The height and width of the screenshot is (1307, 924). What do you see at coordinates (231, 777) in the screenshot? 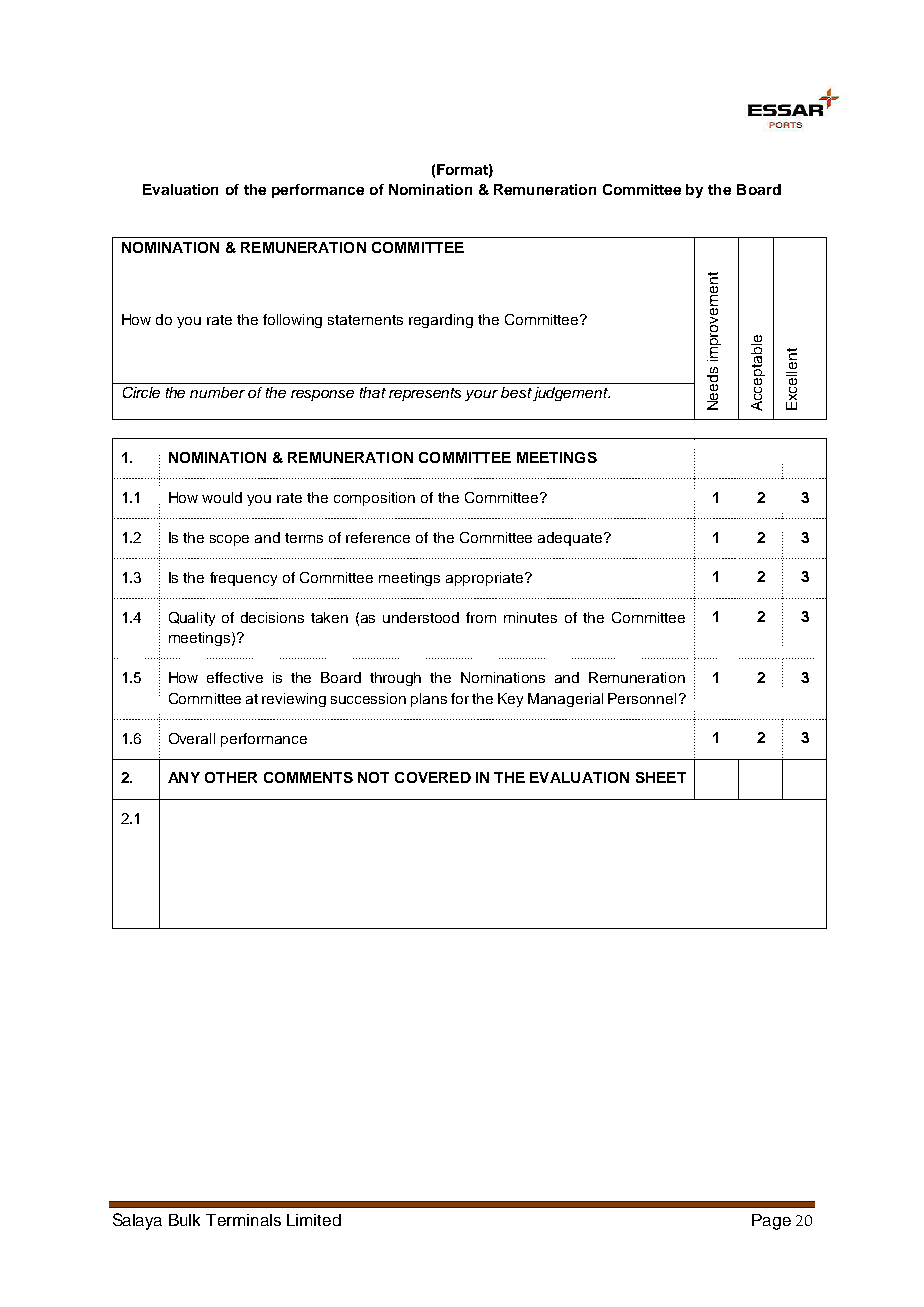
I see `OTHER` at bounding box center [231, 777].
